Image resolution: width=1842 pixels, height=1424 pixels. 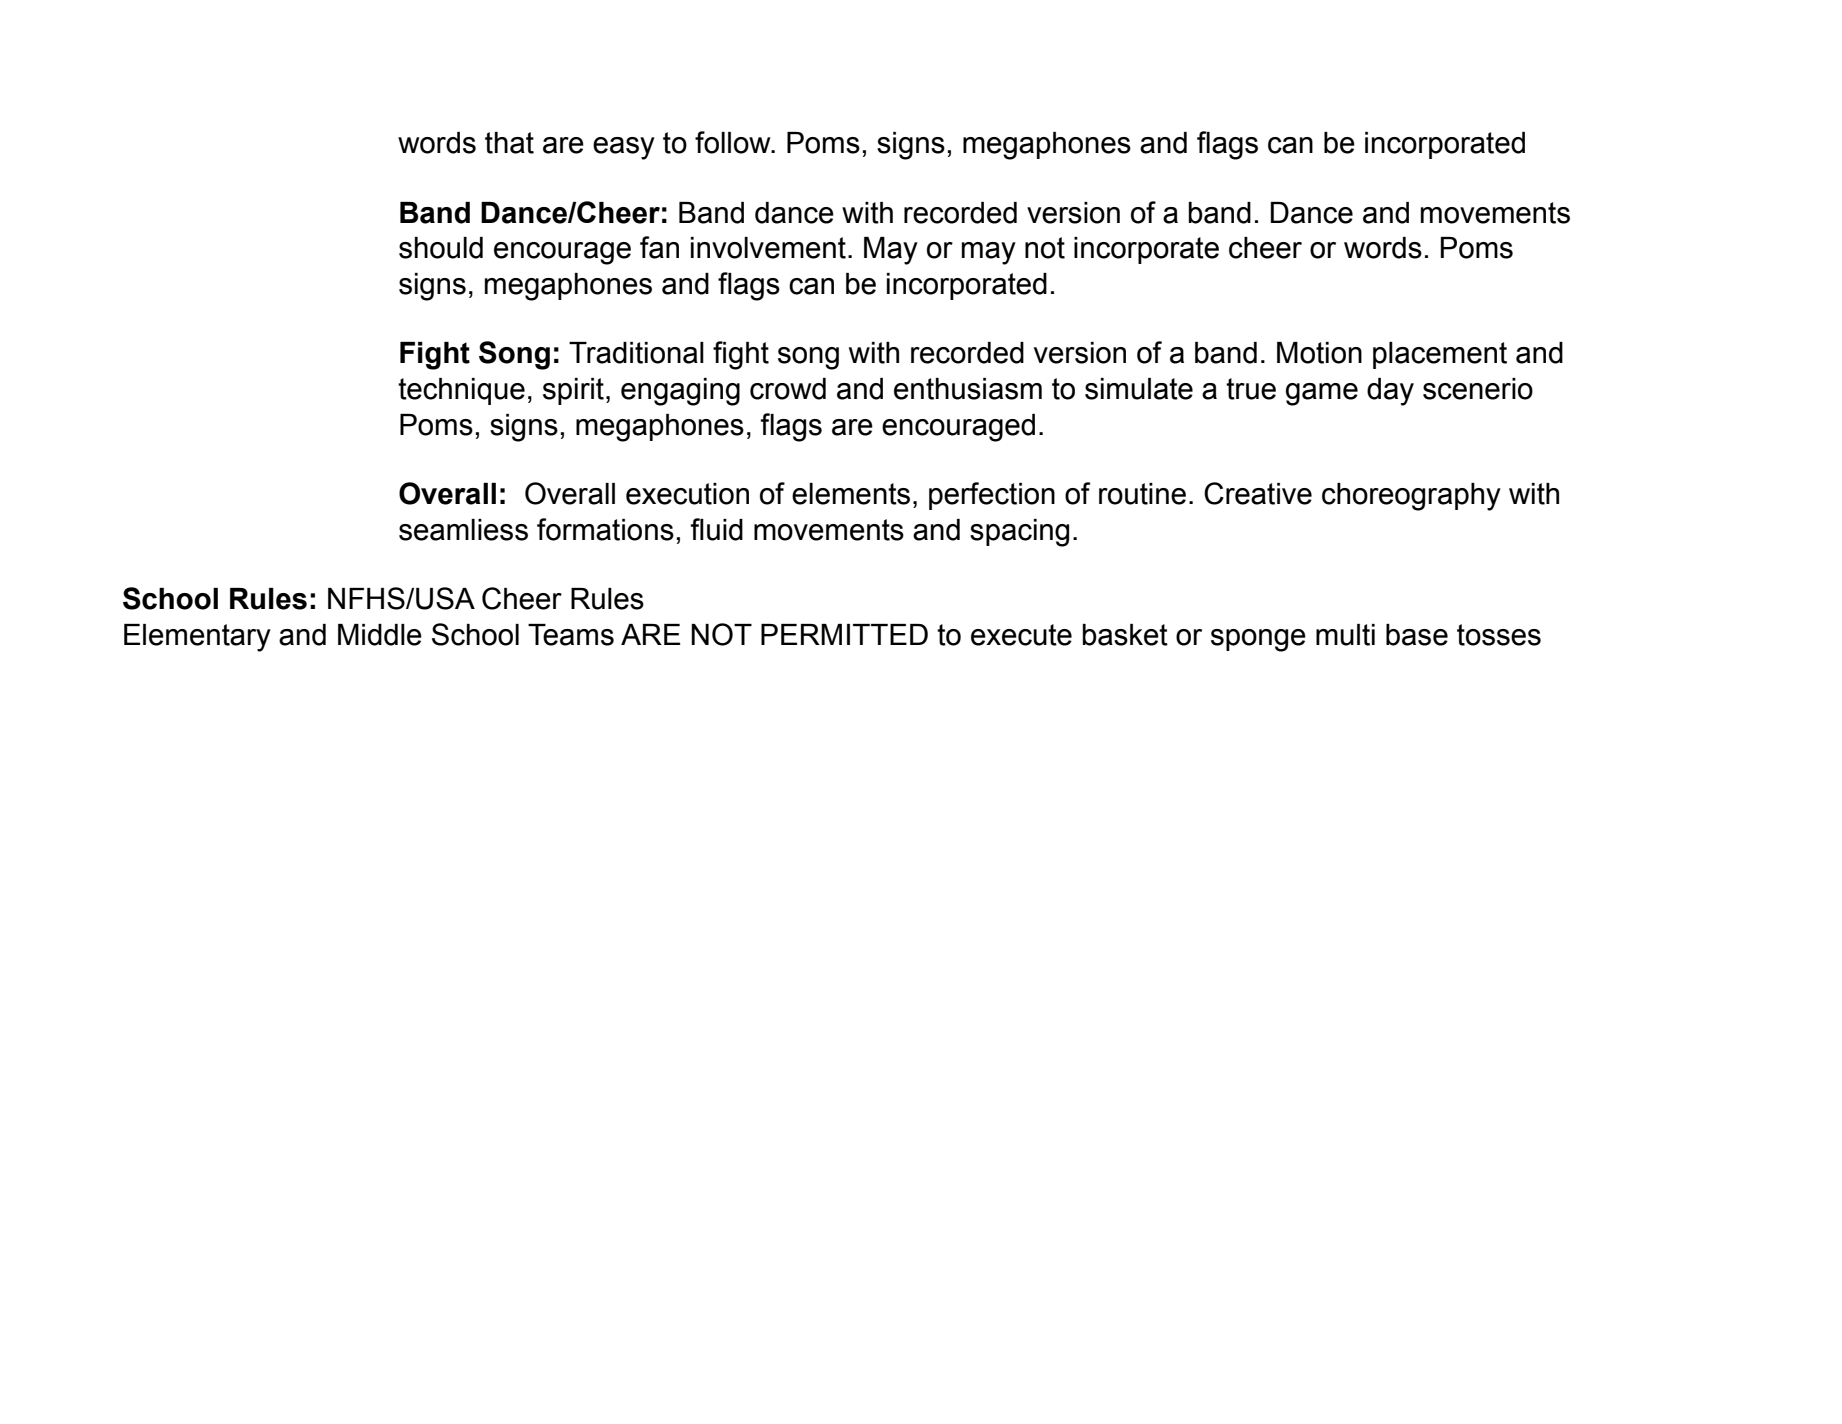 I want to click on crowd, so click(x=788, y=389).
